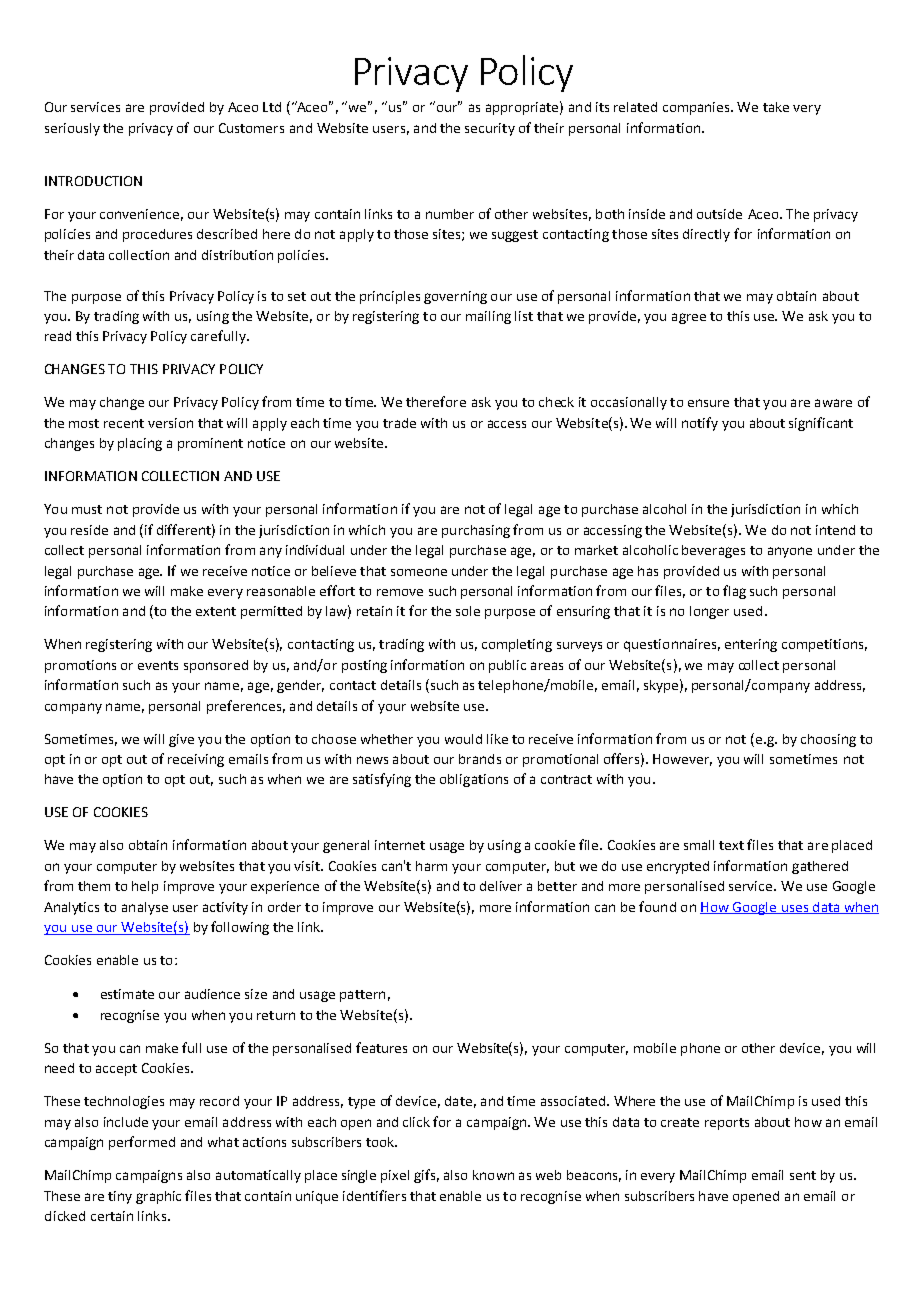 This document has width=924, height=1308. What do you see at coordinates (158, 1197) in the document?
I see `graphic` at bounding box center [158, 1197].
